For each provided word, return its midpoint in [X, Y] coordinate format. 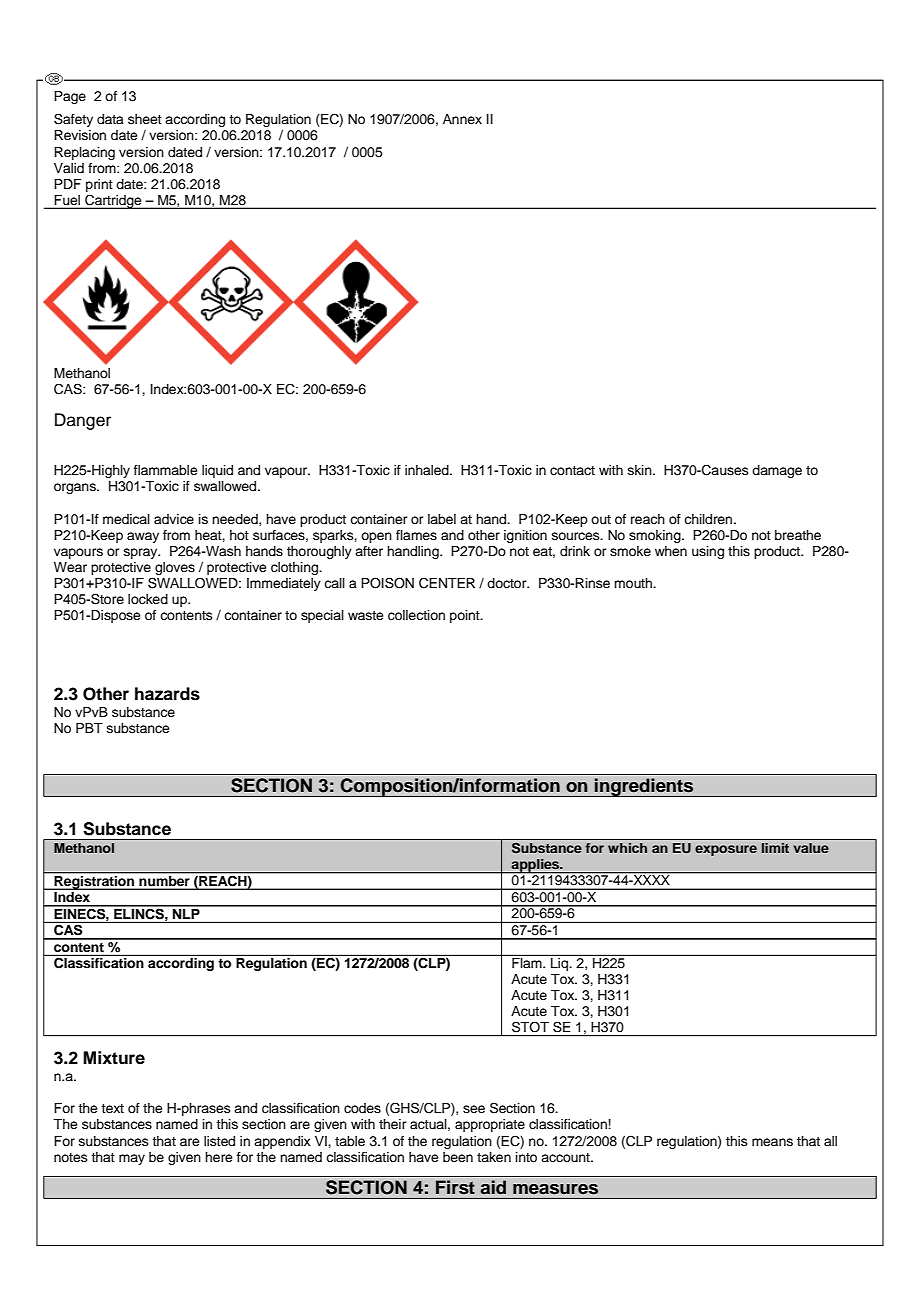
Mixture [114, 1058]
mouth [634, 583]
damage [777, 471]
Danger [83, 421]
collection [416, 615]
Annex [462, 119]
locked [148, 599]
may [132, 1159]
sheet [145, 119]
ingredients [644, 787]
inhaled [428, 470]
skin [641, 470]
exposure [726, 850]
